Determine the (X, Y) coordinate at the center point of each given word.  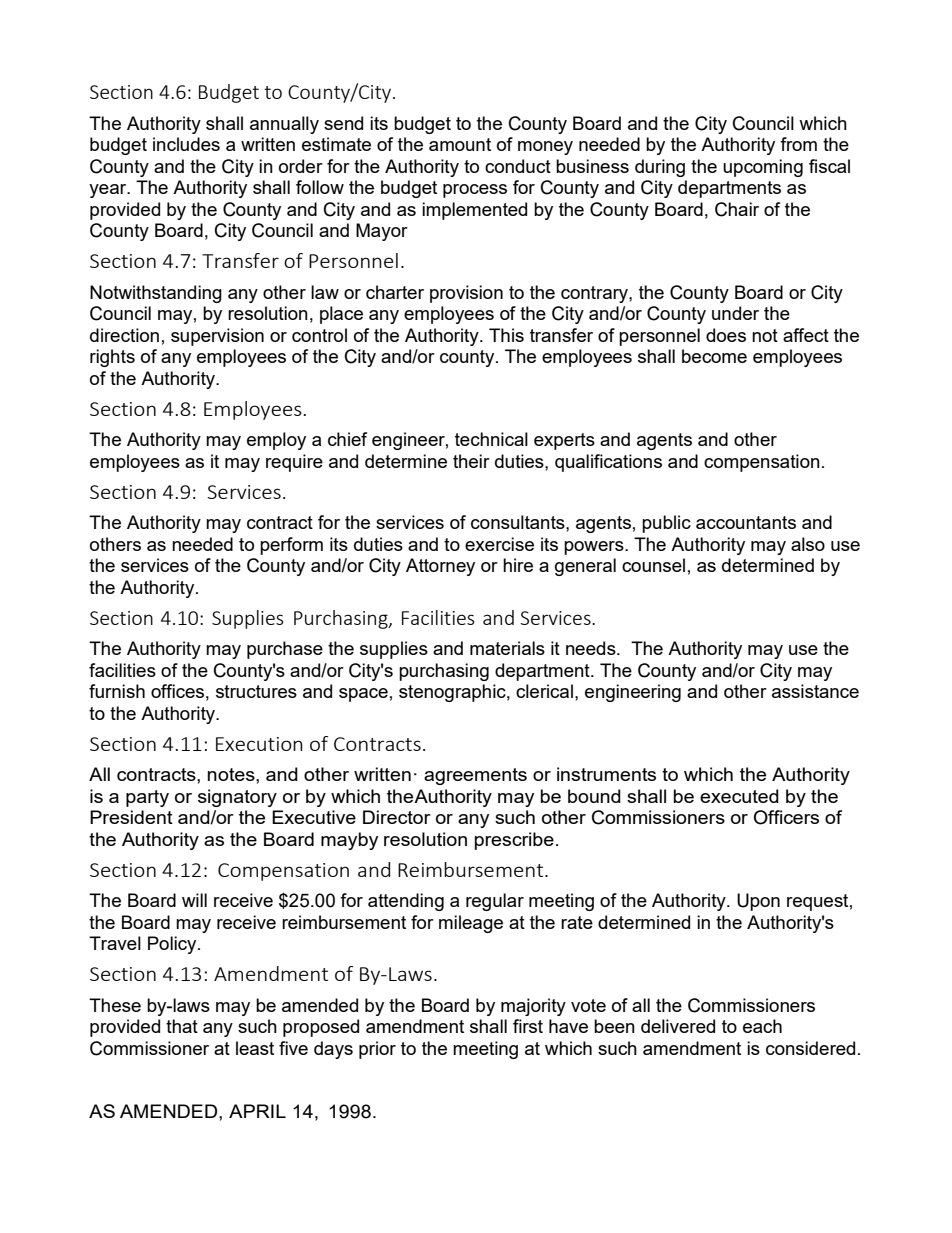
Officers (786, 817)
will (194, 900)
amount (460, 144)
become (714, 356)
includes (186, 144)
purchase (285, 650)
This (506, 335)
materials (507, 648)
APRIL (257, 1111)
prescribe (514, 841)
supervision (217, 337)
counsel (653, 565)
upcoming (763, 168)
